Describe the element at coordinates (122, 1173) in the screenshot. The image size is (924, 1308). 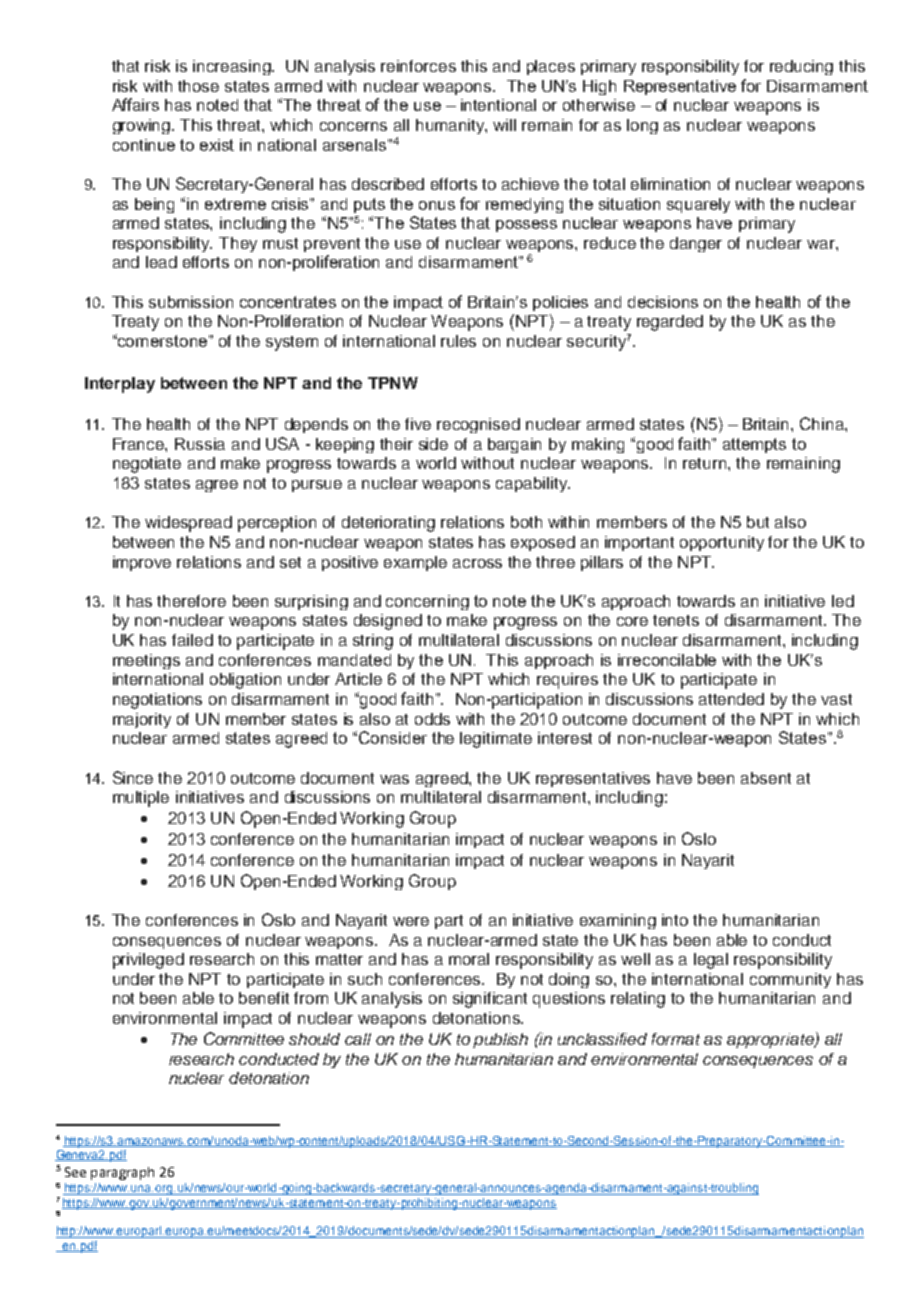
I see `paragraph` at that location.
